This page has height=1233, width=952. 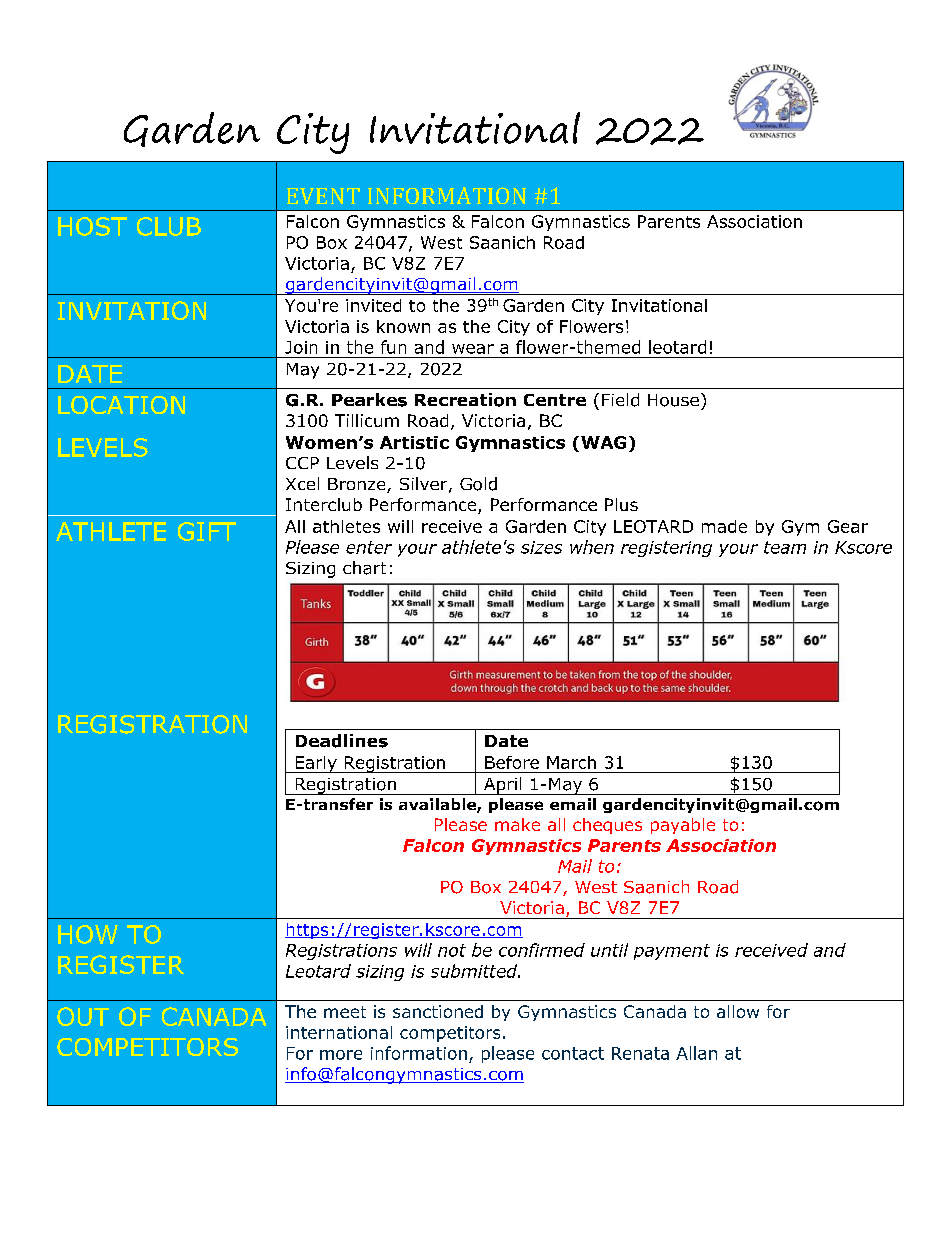 What do you see at coordinates (316, 764) in the page?
I see `Early` at bounding box center [316, 764].
